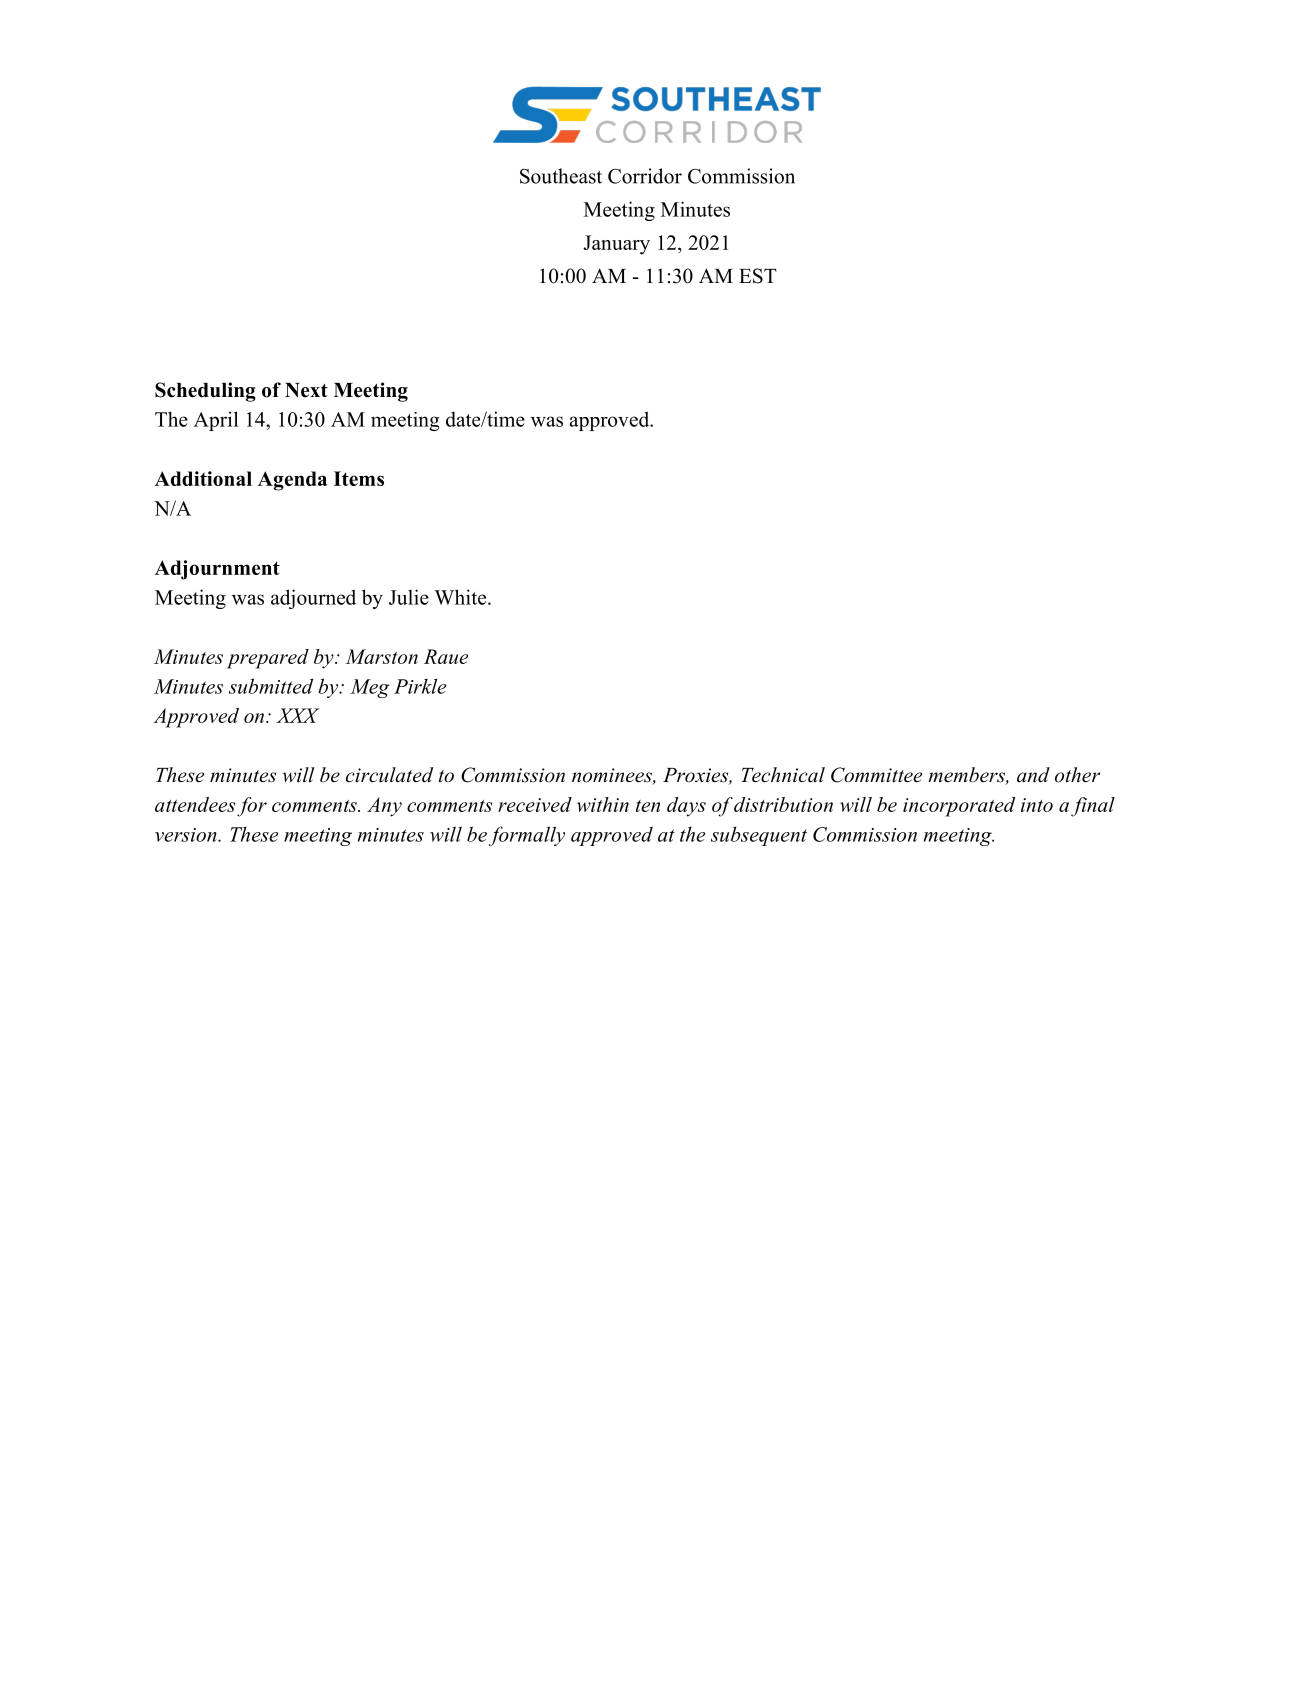  I want to click on and, so click(1033, 775).
